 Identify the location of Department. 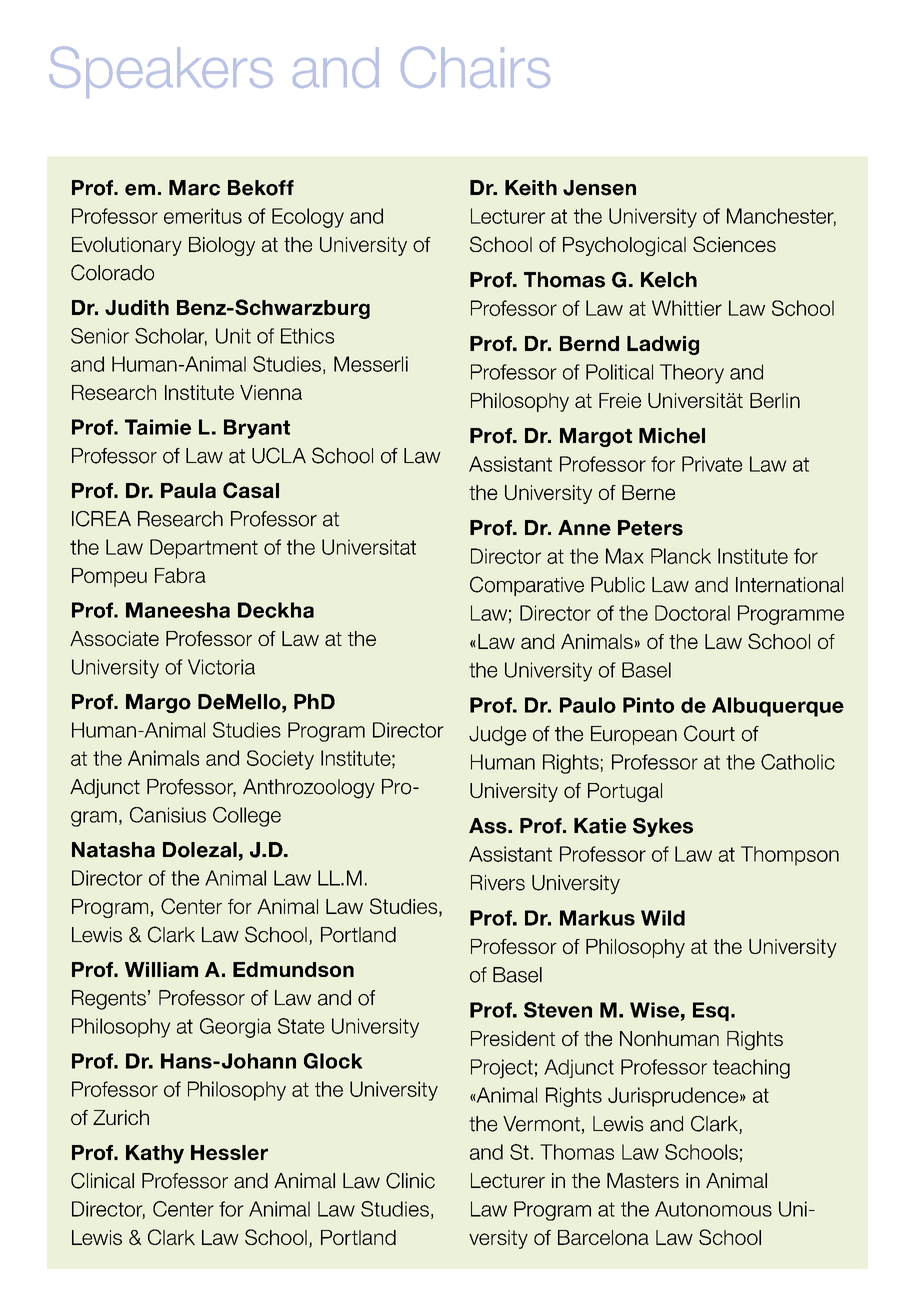
(204, 549).
